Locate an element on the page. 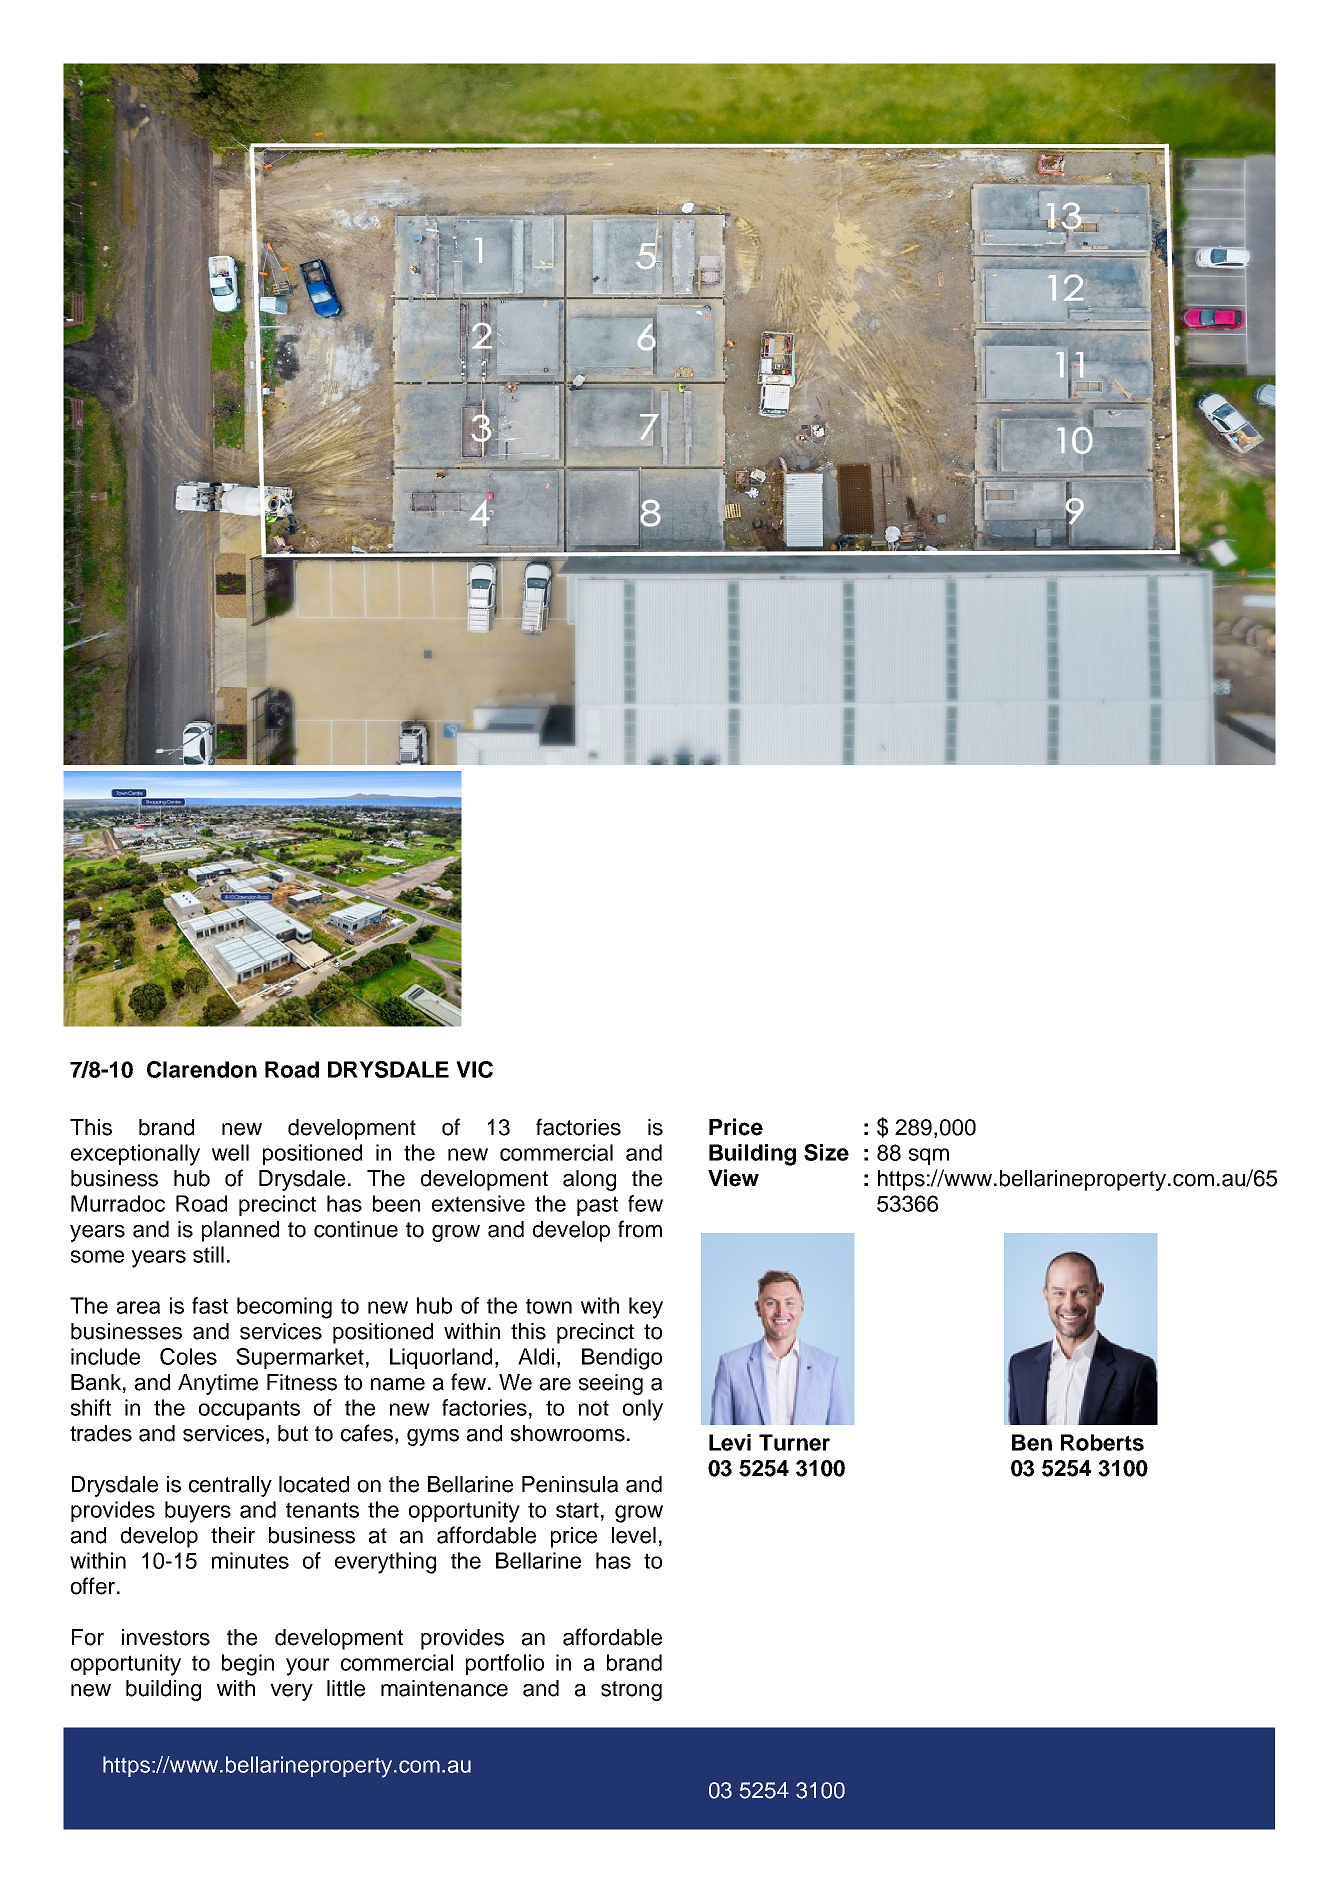 This image has width=1339, height=1893. key is located at coordinates (646, 1308).
